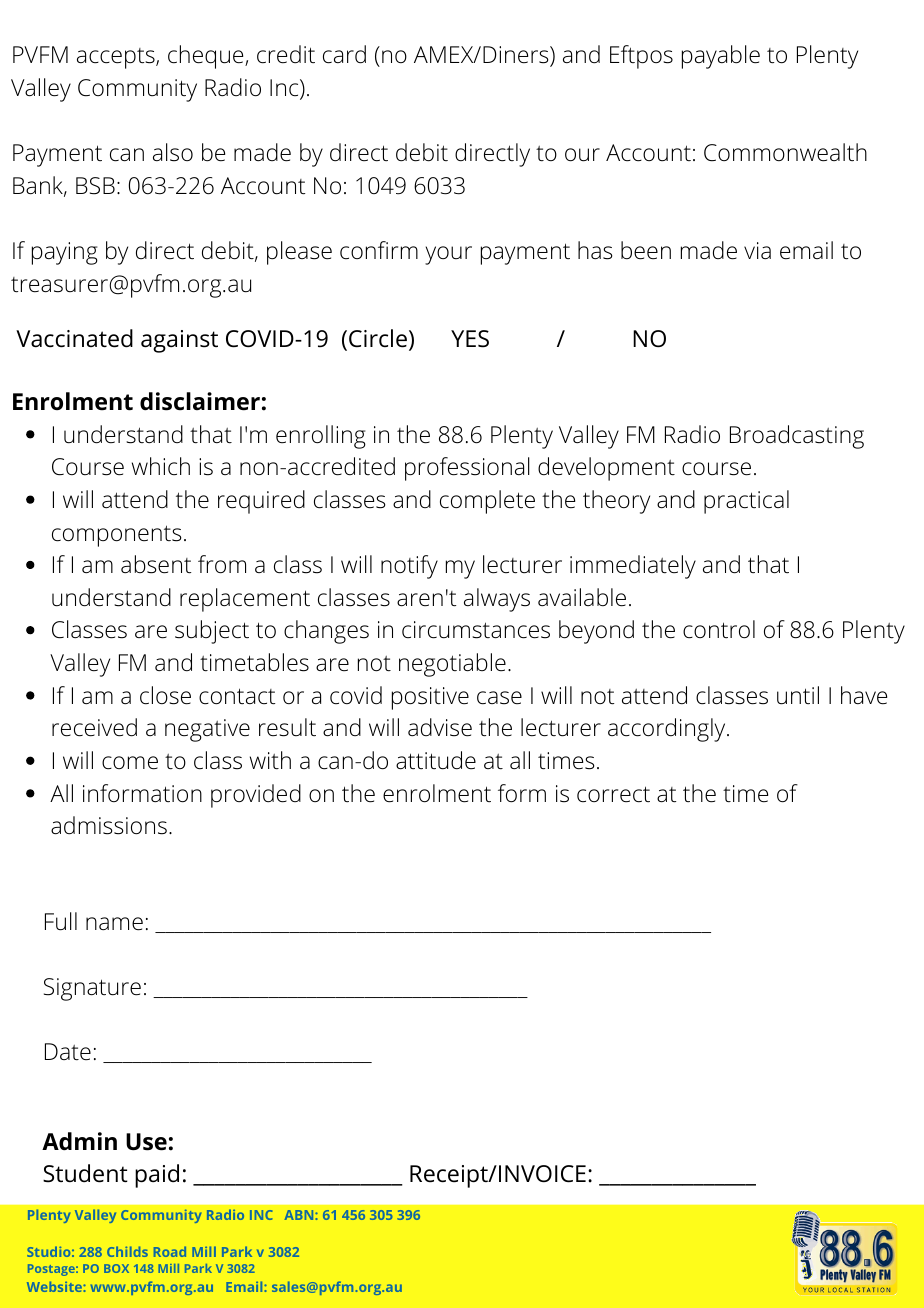 Image resolution: width=924 pixels, height=1308 pixels. I want to click on practical, so click(746, 502).
